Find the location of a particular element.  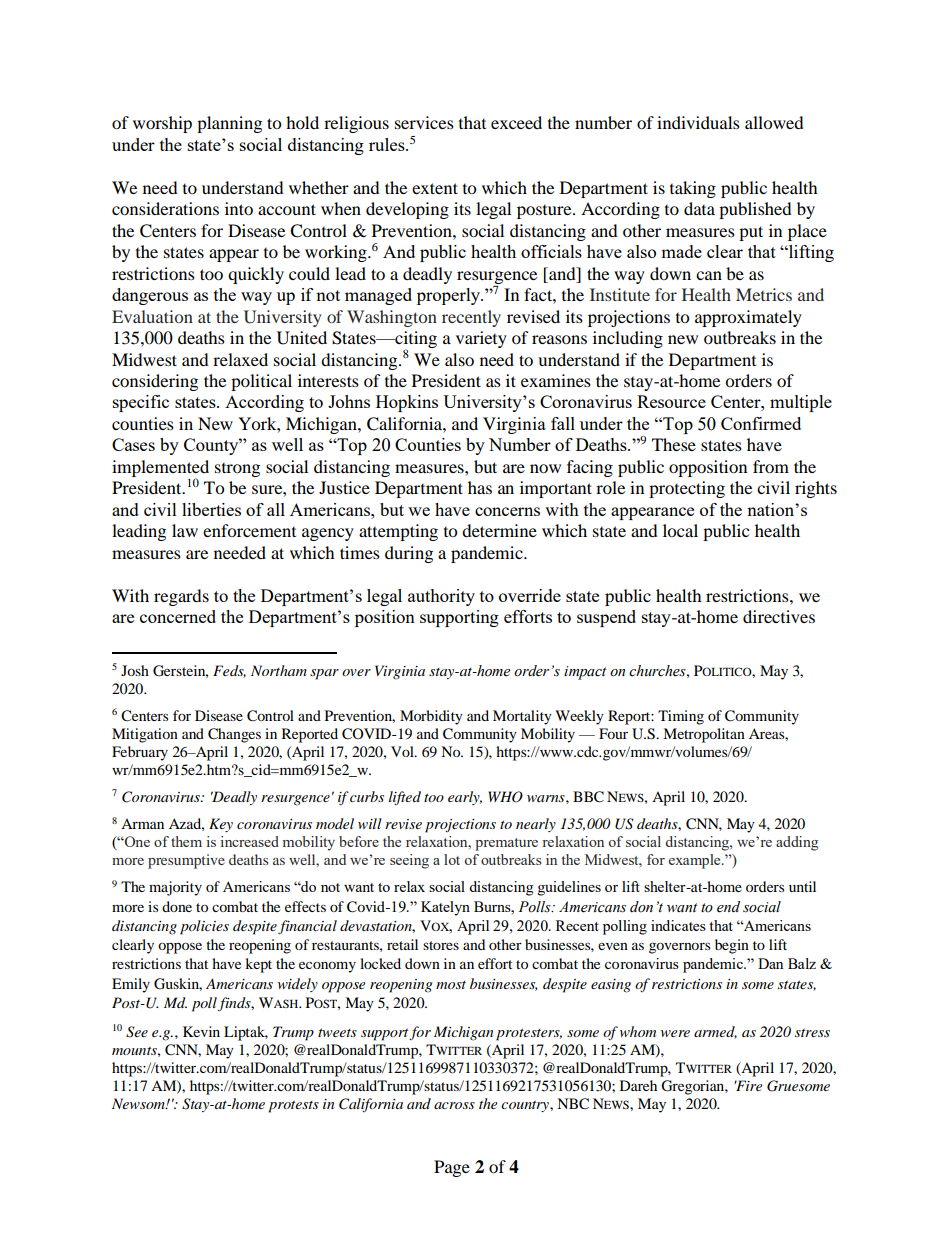

directives is located at coordinates (779, 616).
